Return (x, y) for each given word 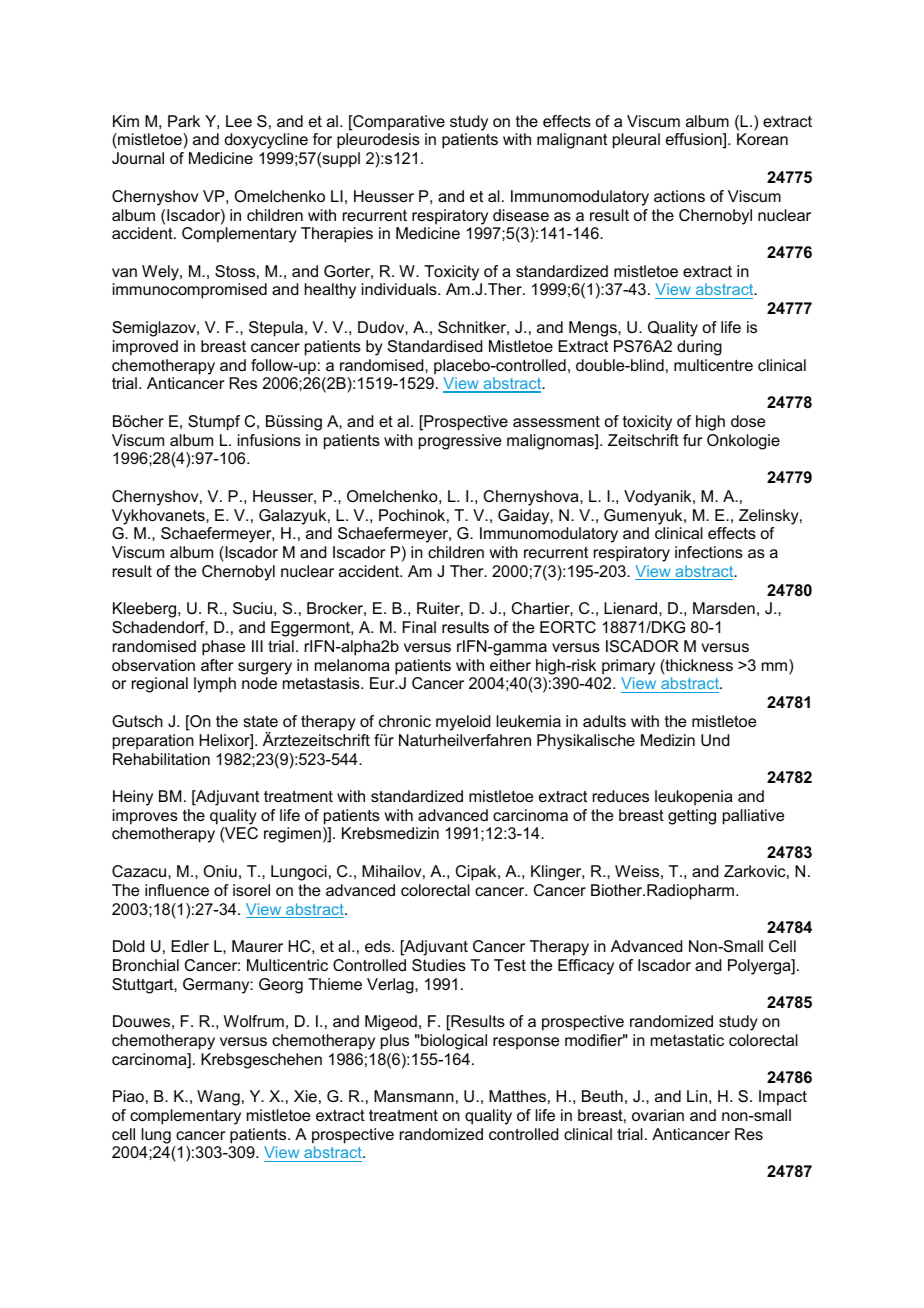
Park (184, 121)
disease (521, 215)
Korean (762, 139)
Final (419, 627)
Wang (218, 1098)
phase (223, 648)
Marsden (724, 608)
